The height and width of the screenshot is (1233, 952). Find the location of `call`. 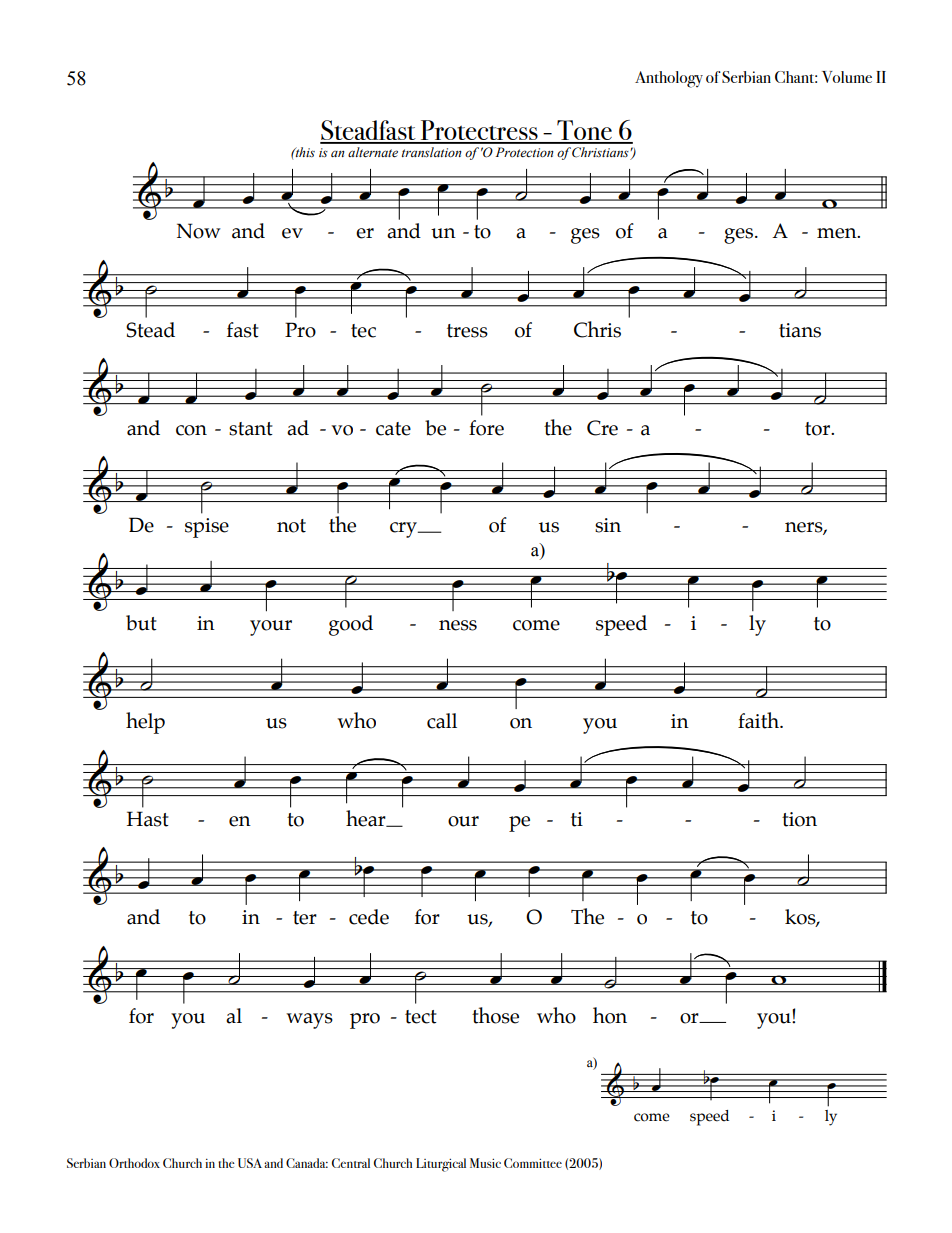

call is located at coordinates (442, 721).
